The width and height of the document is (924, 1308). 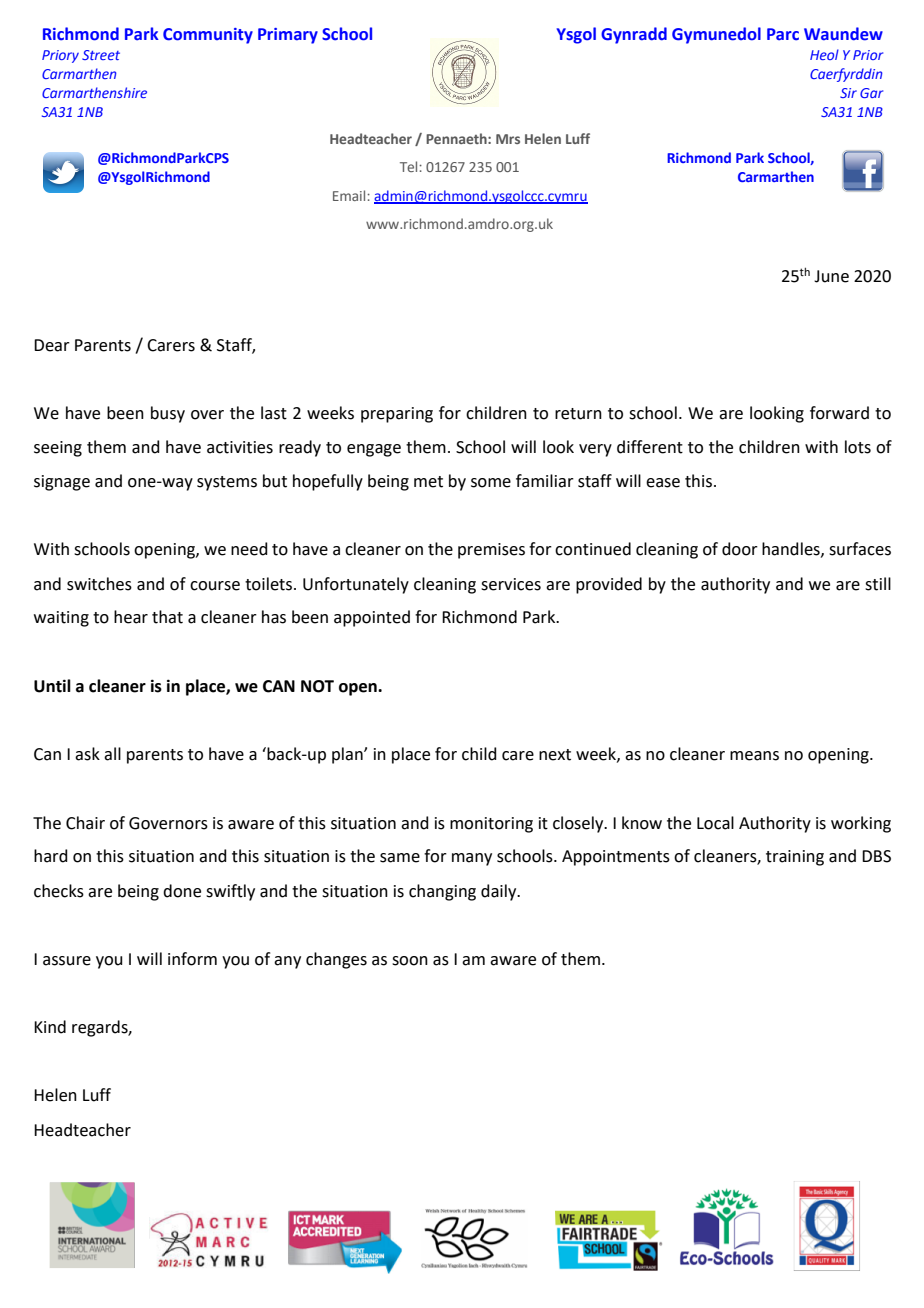 What do you see at coordinates (397, 415) in the document?
I see `preparing` at bounding box center [397, 415].
